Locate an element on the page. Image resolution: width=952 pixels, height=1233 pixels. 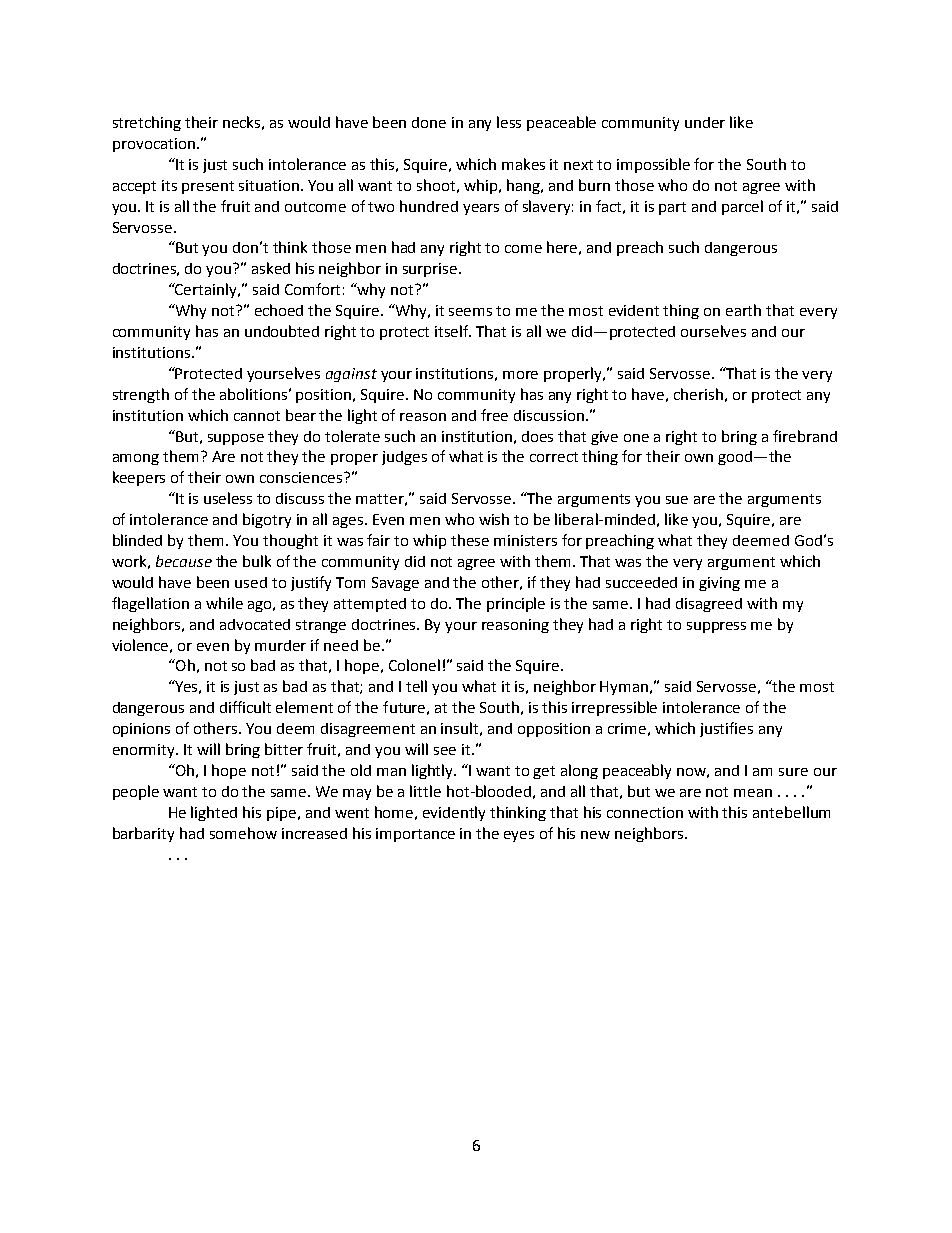
judges is located at coordinates (404, 458).
